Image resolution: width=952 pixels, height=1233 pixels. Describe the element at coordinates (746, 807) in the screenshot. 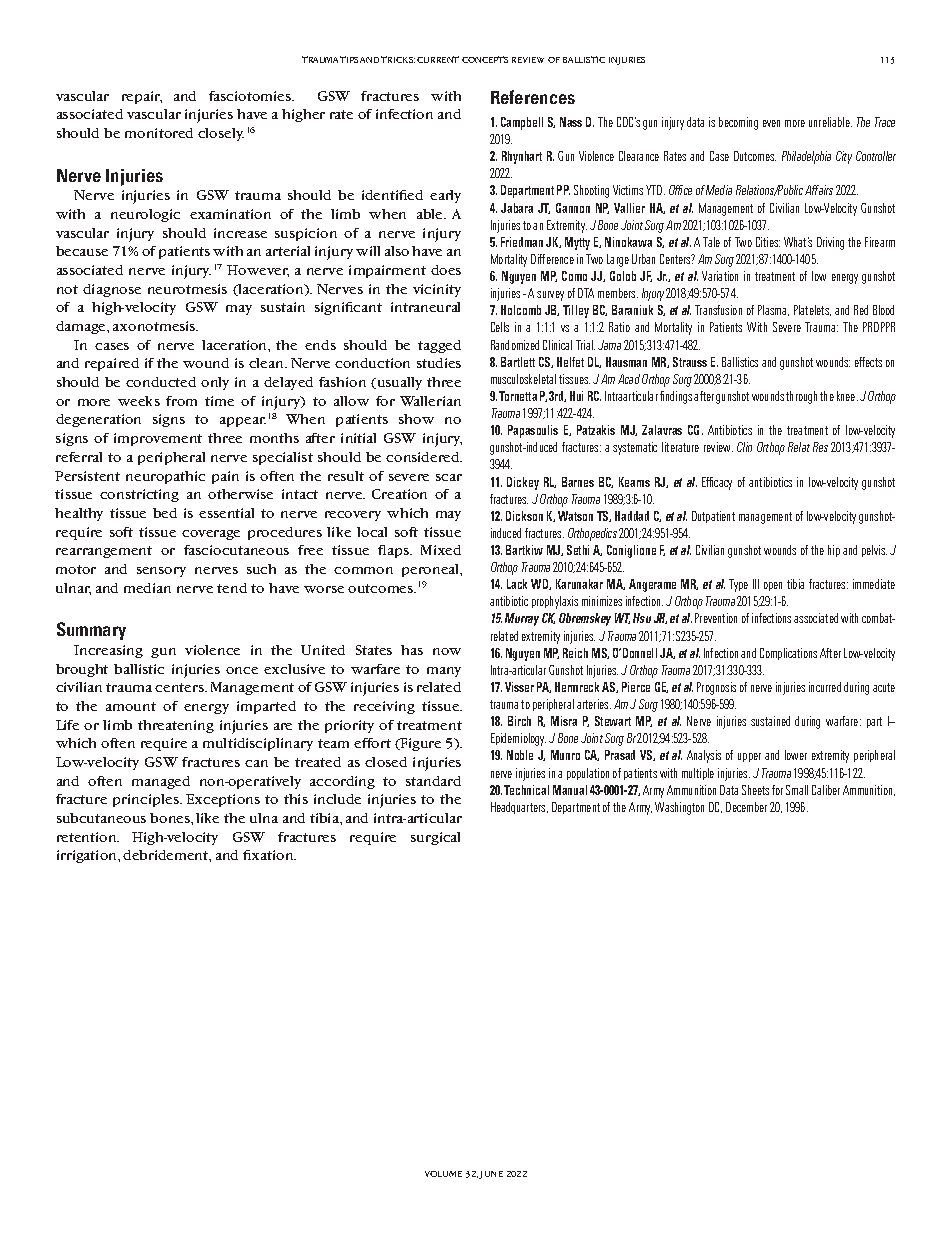

I see `December` at that location.
